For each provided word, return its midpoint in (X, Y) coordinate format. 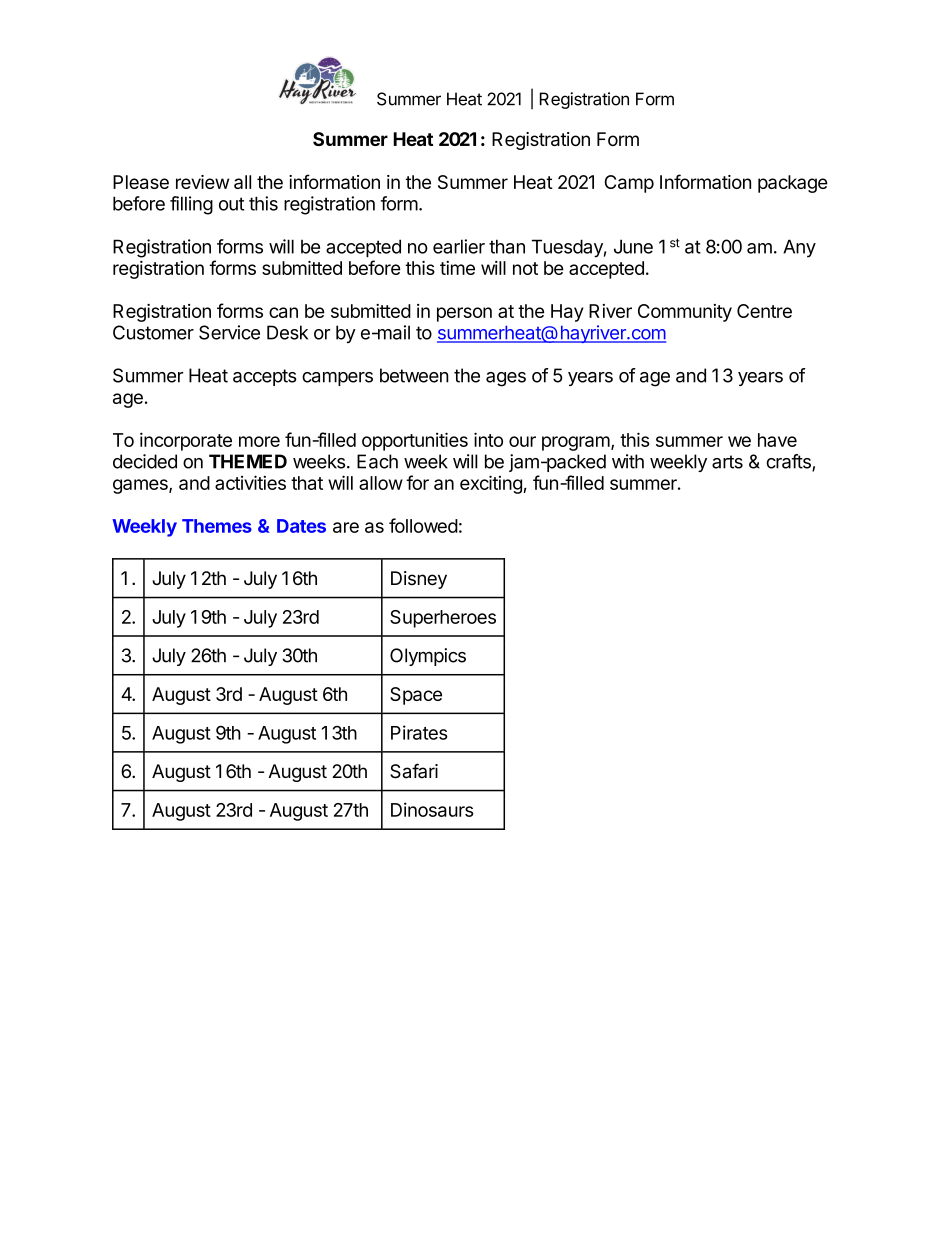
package (793, 184)
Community (685, 313)
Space (416, 696)
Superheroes (443, 619)
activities (250, 482)
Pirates (419, 732)
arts (727, 462)
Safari (414, 771)
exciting (491, 484)
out (231, 204)
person (464, 314)
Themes (217, 526)
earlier (459, 246)
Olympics (428, 657)
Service (229, 332)
